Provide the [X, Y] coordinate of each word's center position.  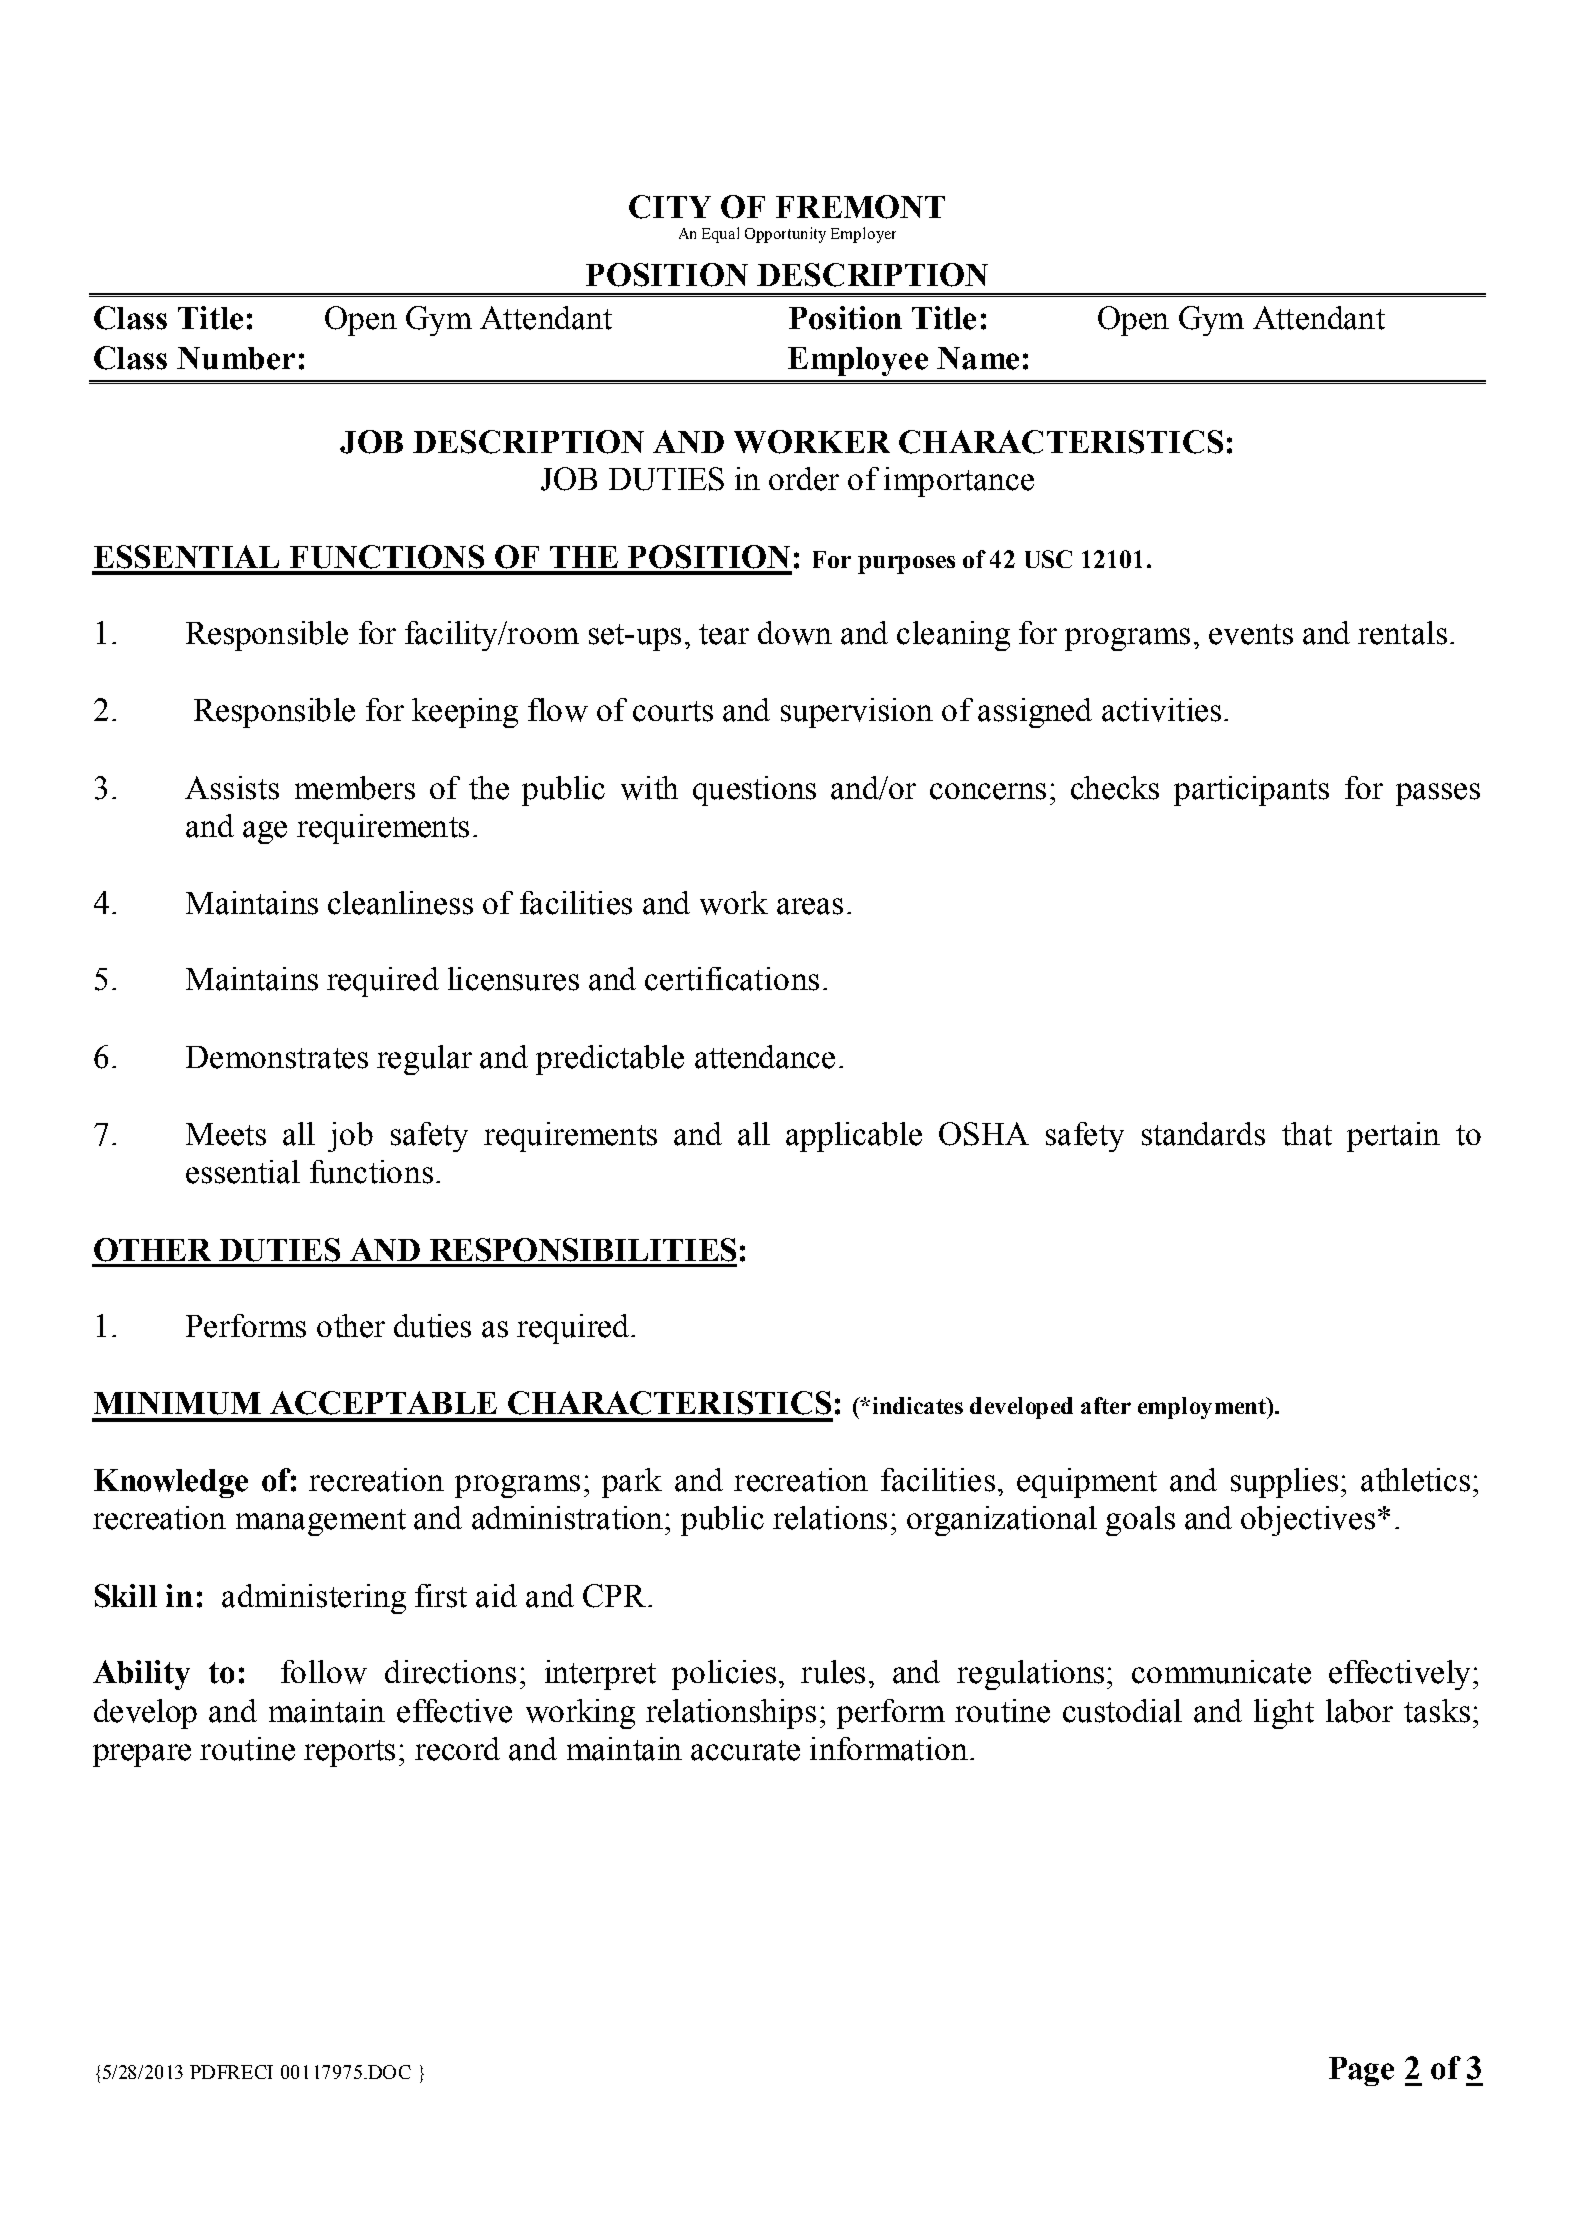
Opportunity [785, 235]
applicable [854, 1137]
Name [978, 358]
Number [236, 358]
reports [349, 1753]
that [1307, 1134]
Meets [226, 1134]
